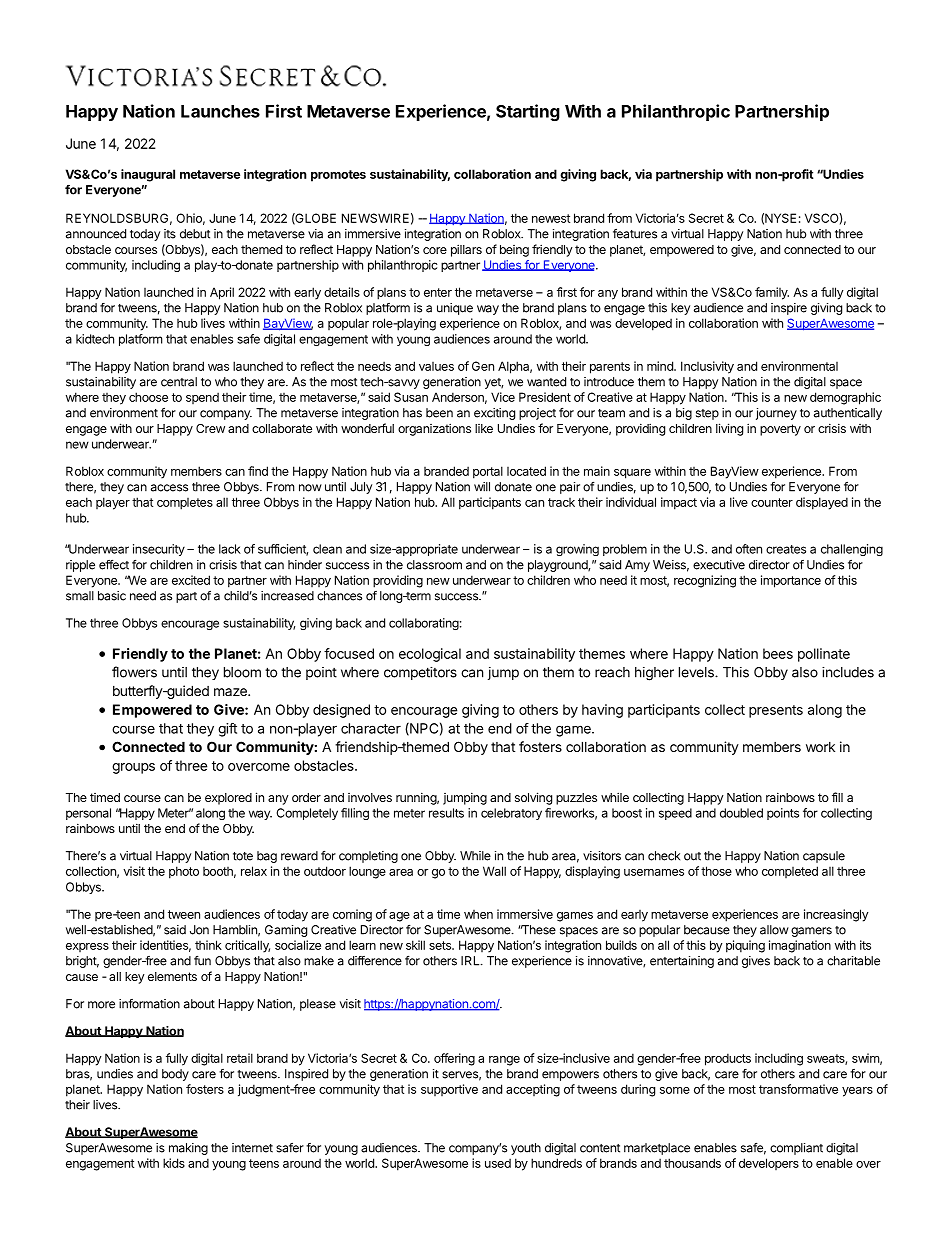  What do you see at coordinates (749, 549) in the screenshot?
I see `often` at bounding box center [749, 549].
